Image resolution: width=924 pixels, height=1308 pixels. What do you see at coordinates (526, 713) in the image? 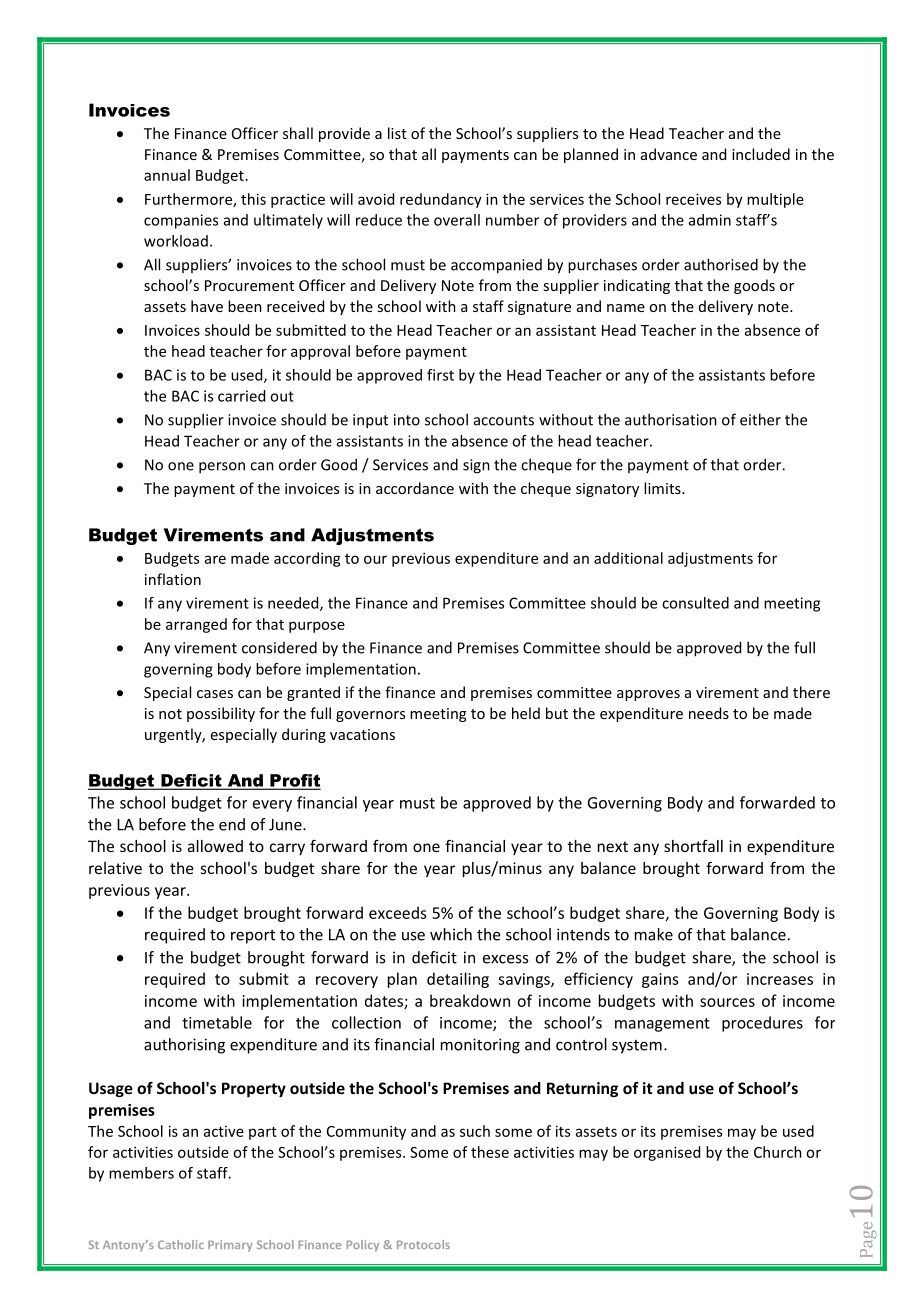
I see `held` at bounding box center [526, 713].
